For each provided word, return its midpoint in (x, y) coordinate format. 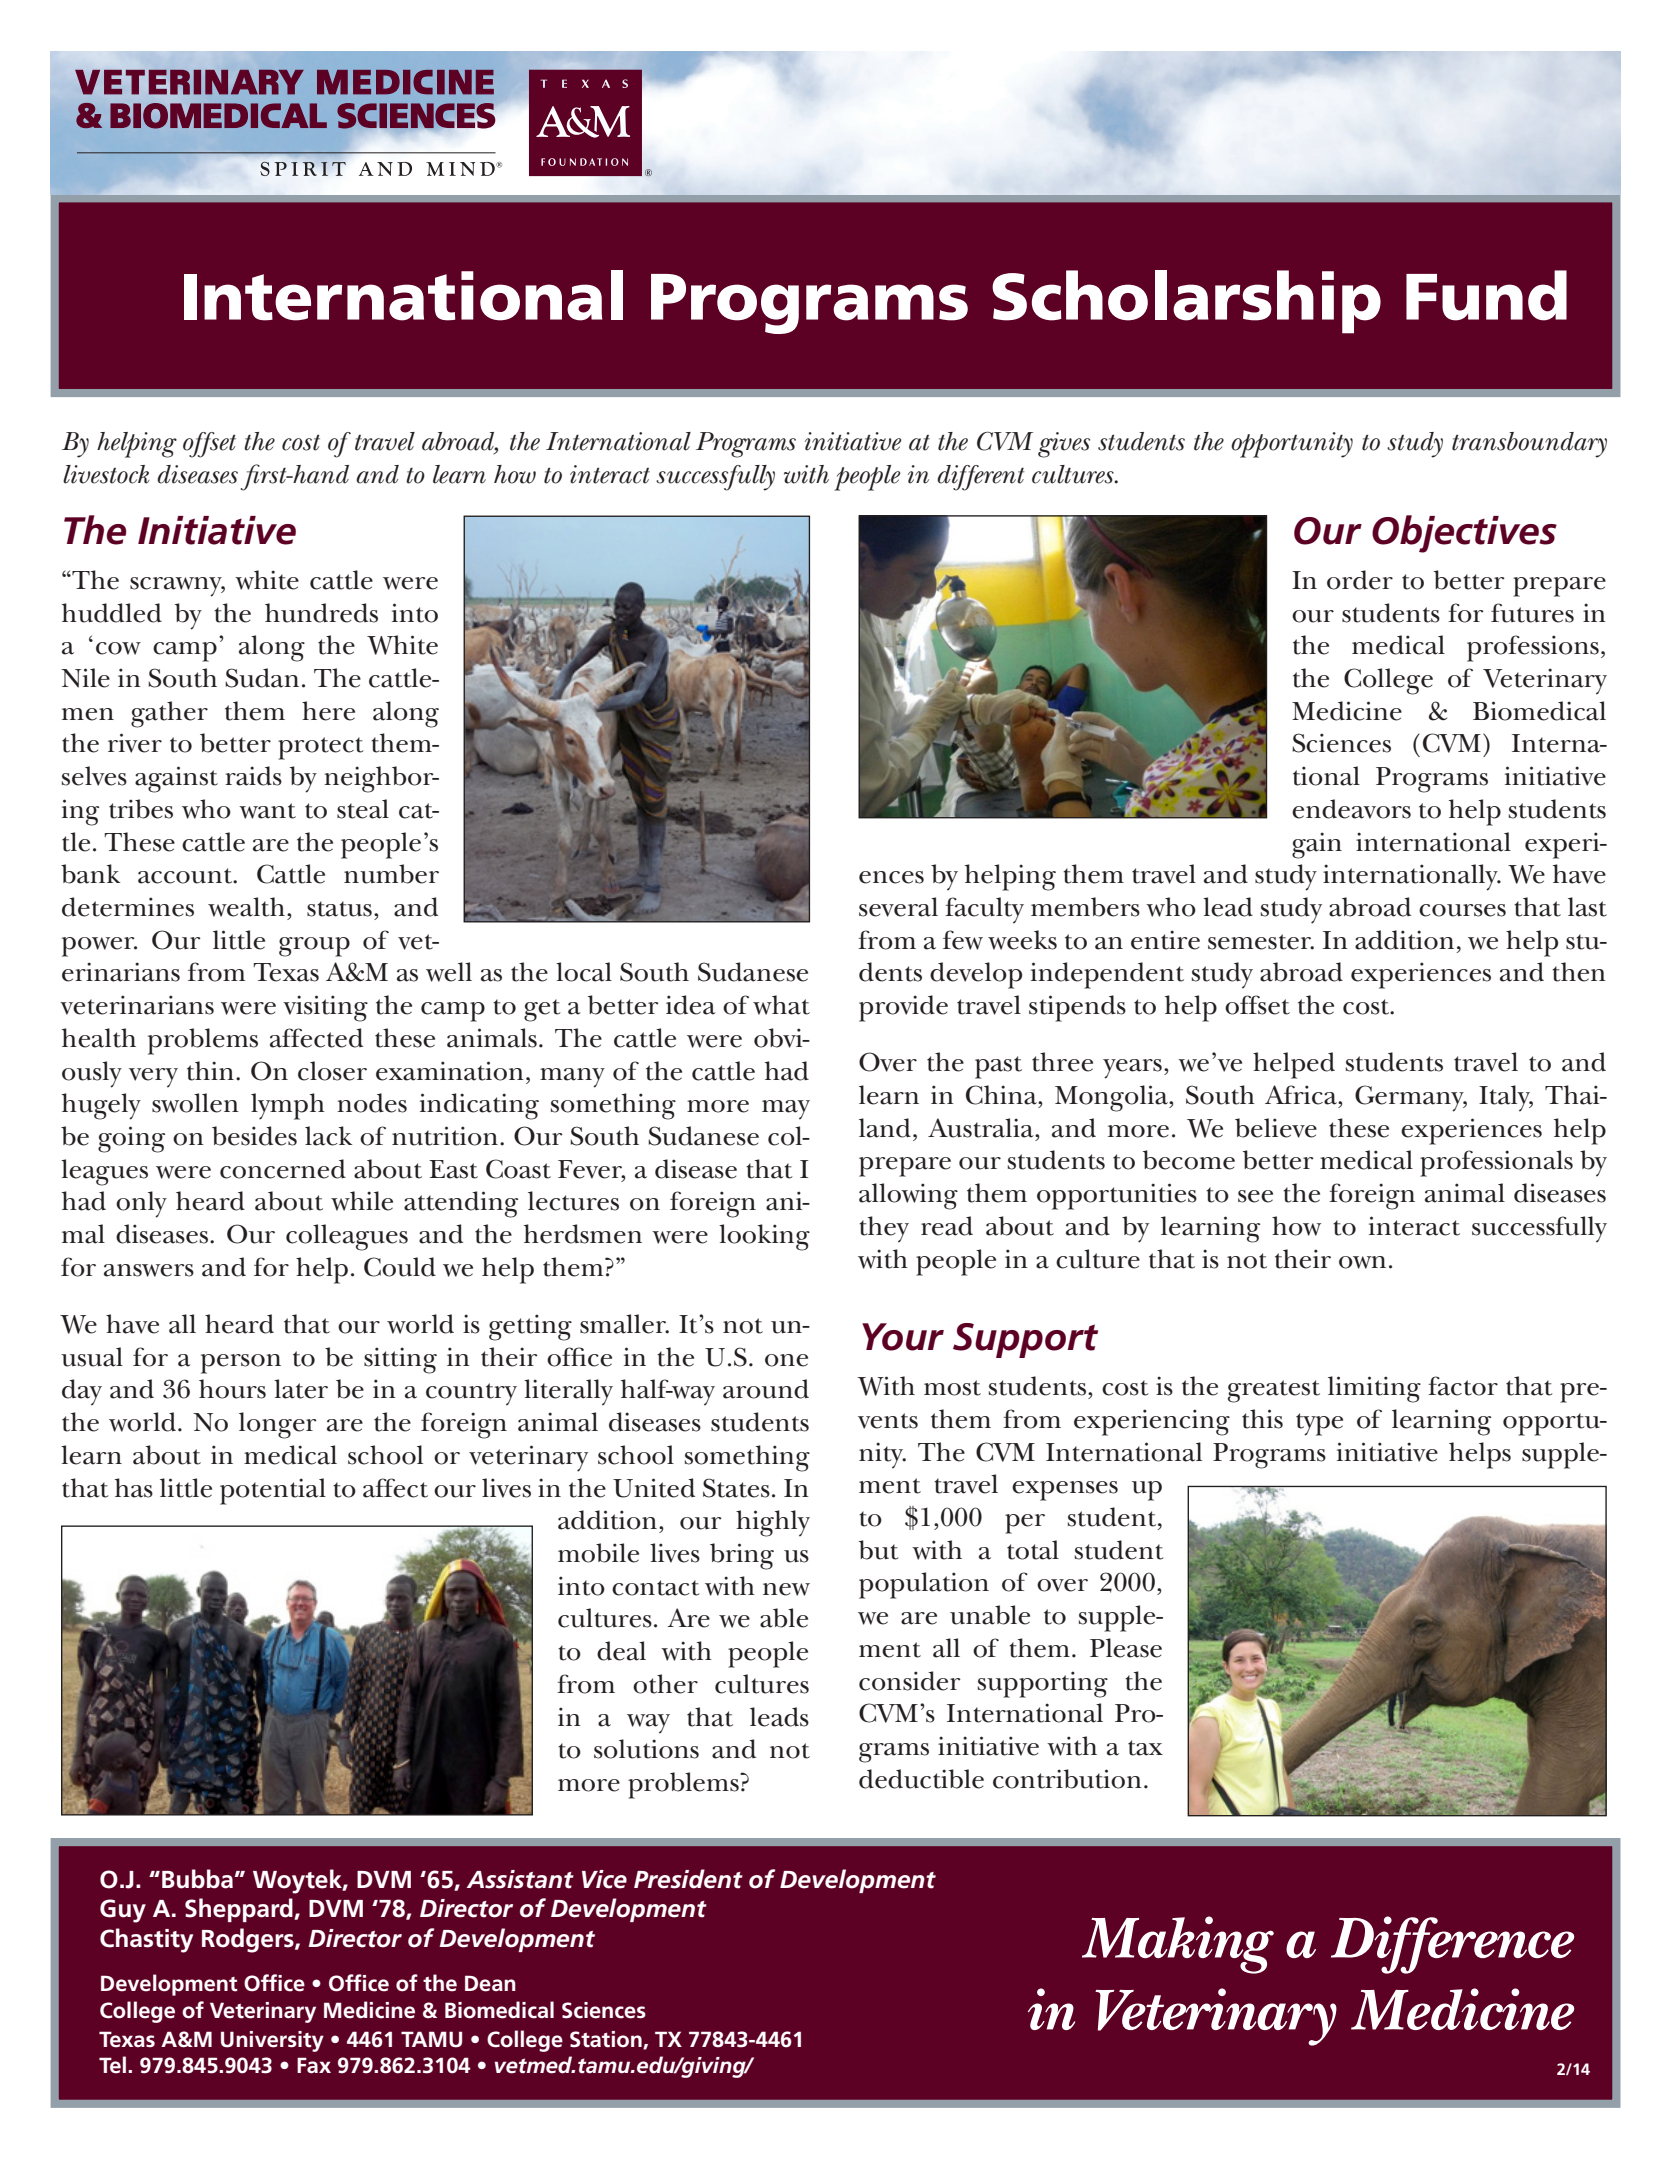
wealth (246, 907)
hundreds (321, 613)
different (981, 478)
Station (607, 2040)
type (1319, 1424)
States (736, 1488)
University (272, 2041)
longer (278, 1425)
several (898, 907)
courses (1462, 910)
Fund (1486, 295)
